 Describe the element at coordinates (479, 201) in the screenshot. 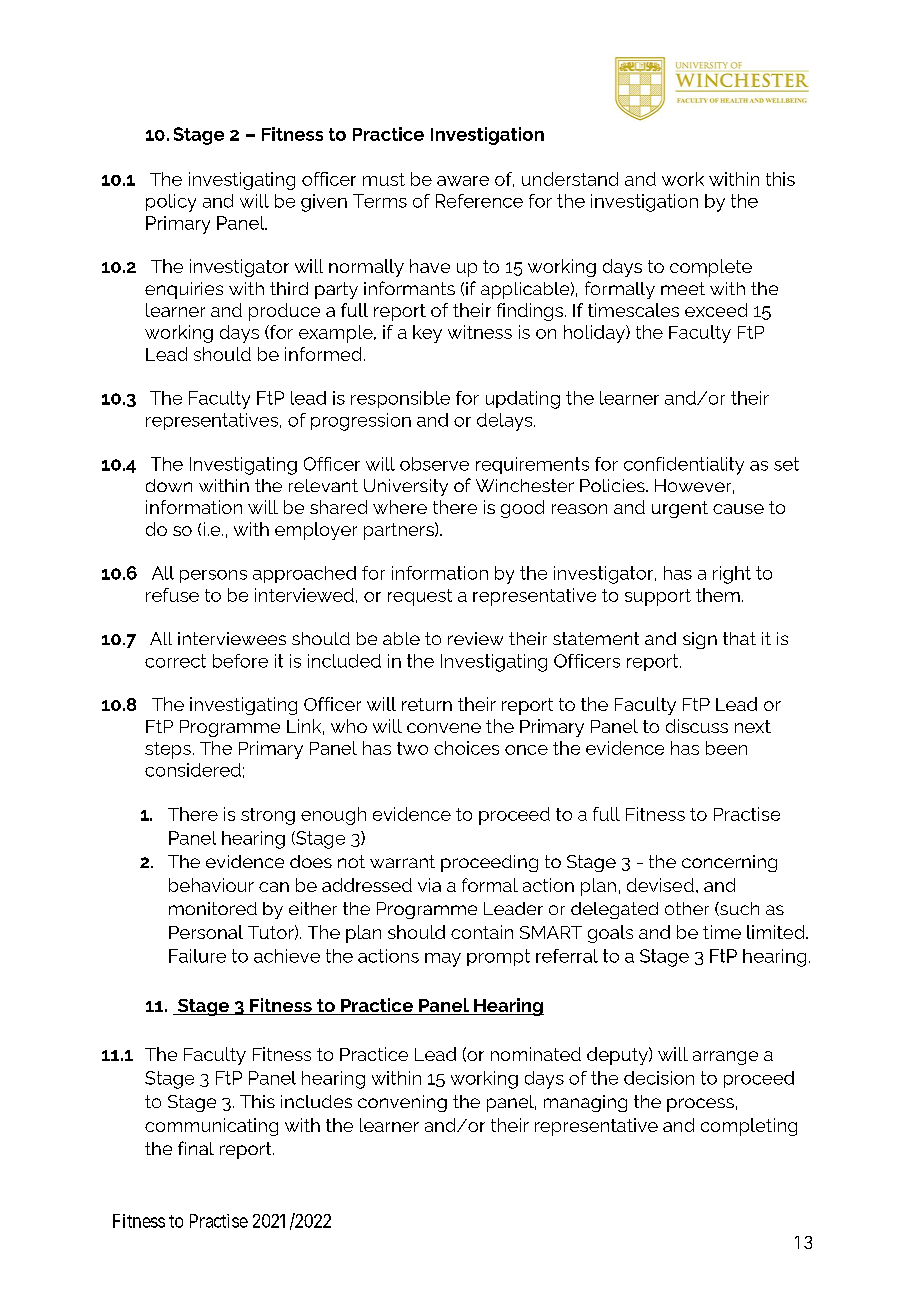

I see `Reference` at that location.
